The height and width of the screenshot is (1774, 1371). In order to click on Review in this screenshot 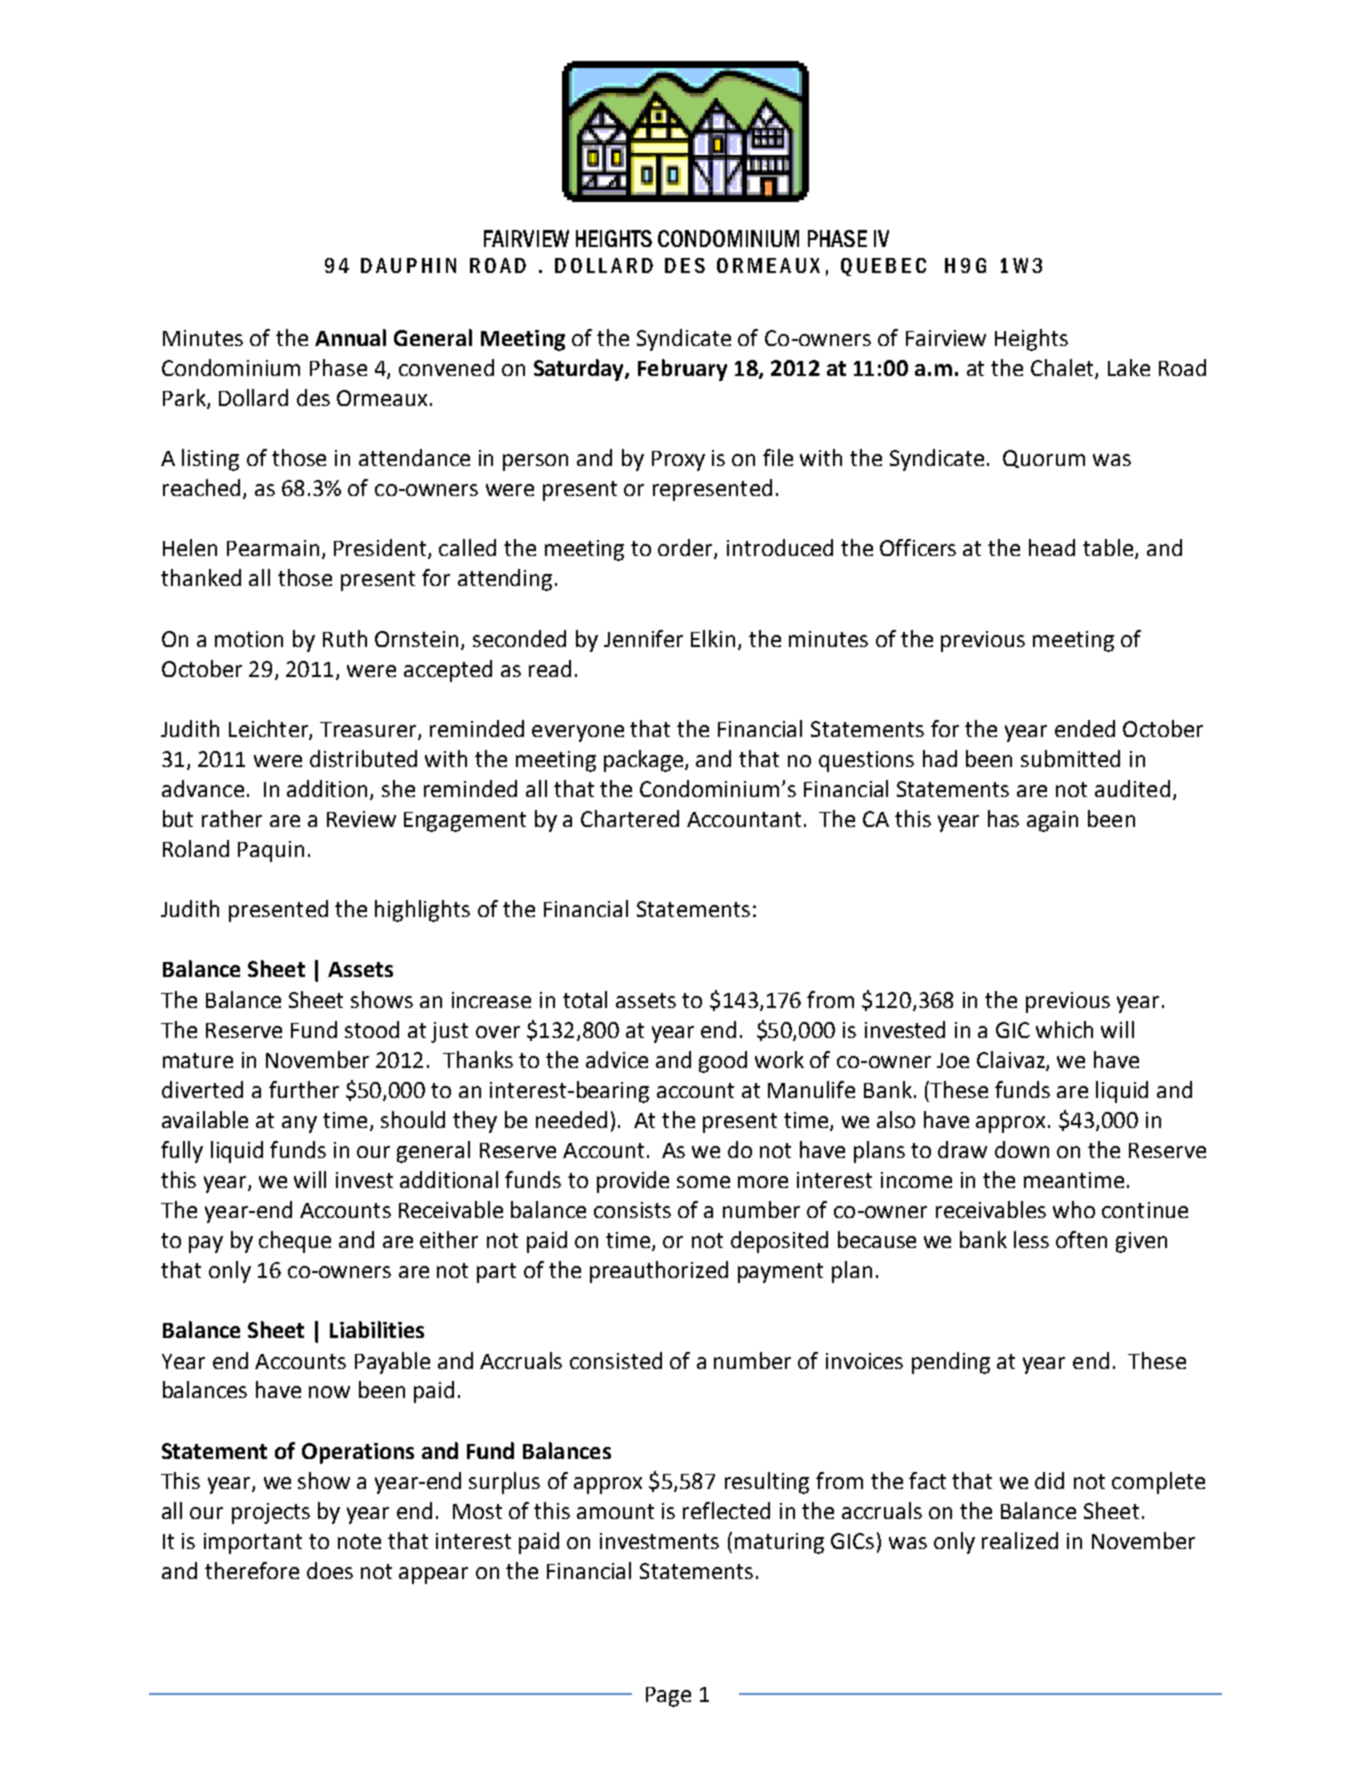, I will do `click(361, 819)`.
